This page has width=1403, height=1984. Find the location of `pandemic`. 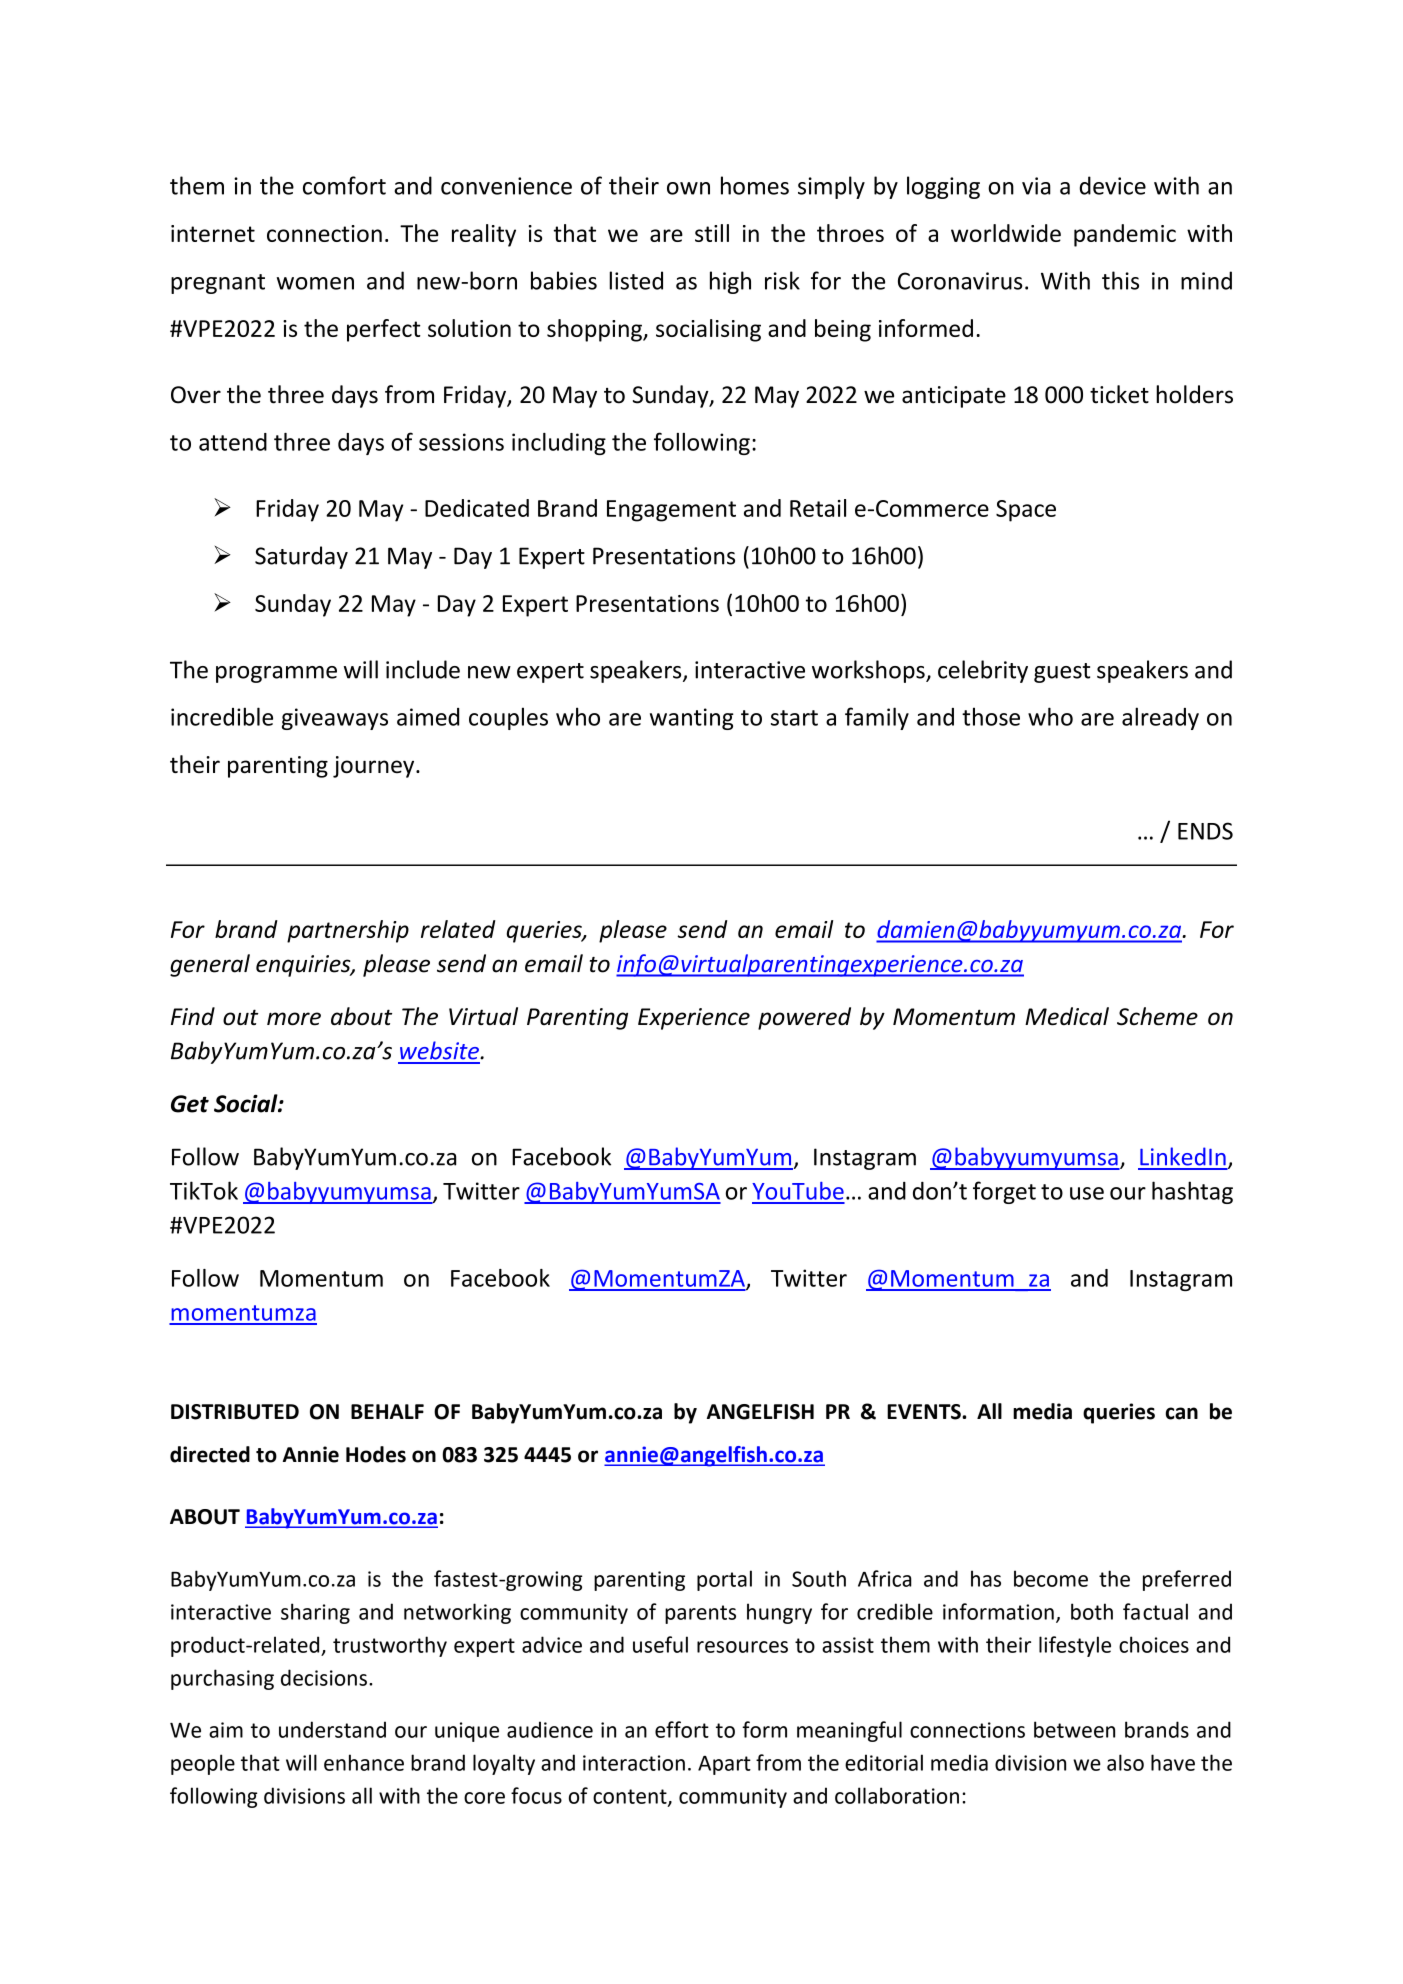

pandemic is located at coordinates (1125, 235).
